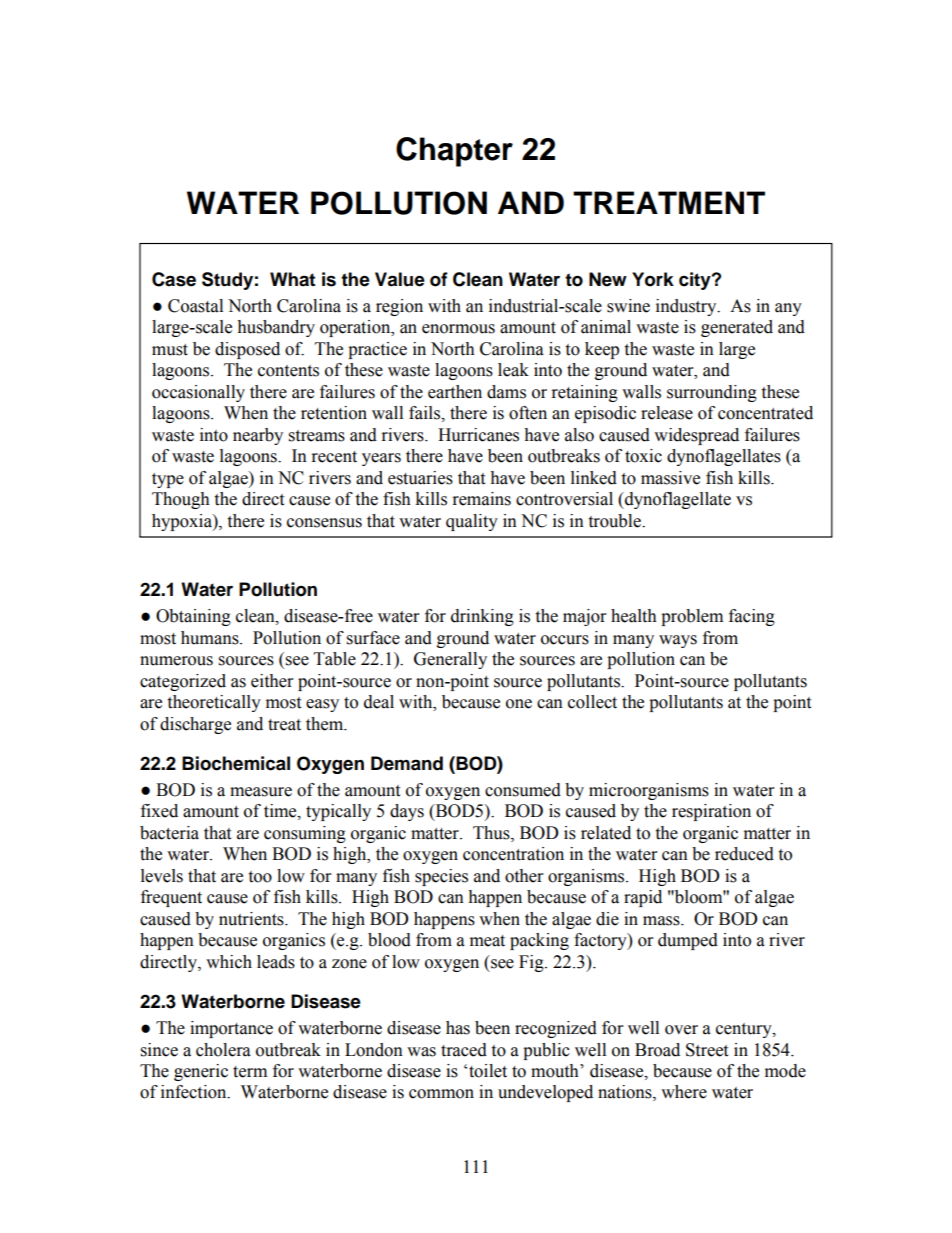  Describe the element at coordinates (211, 638) in the screenshot. I see `humans` at that location.
